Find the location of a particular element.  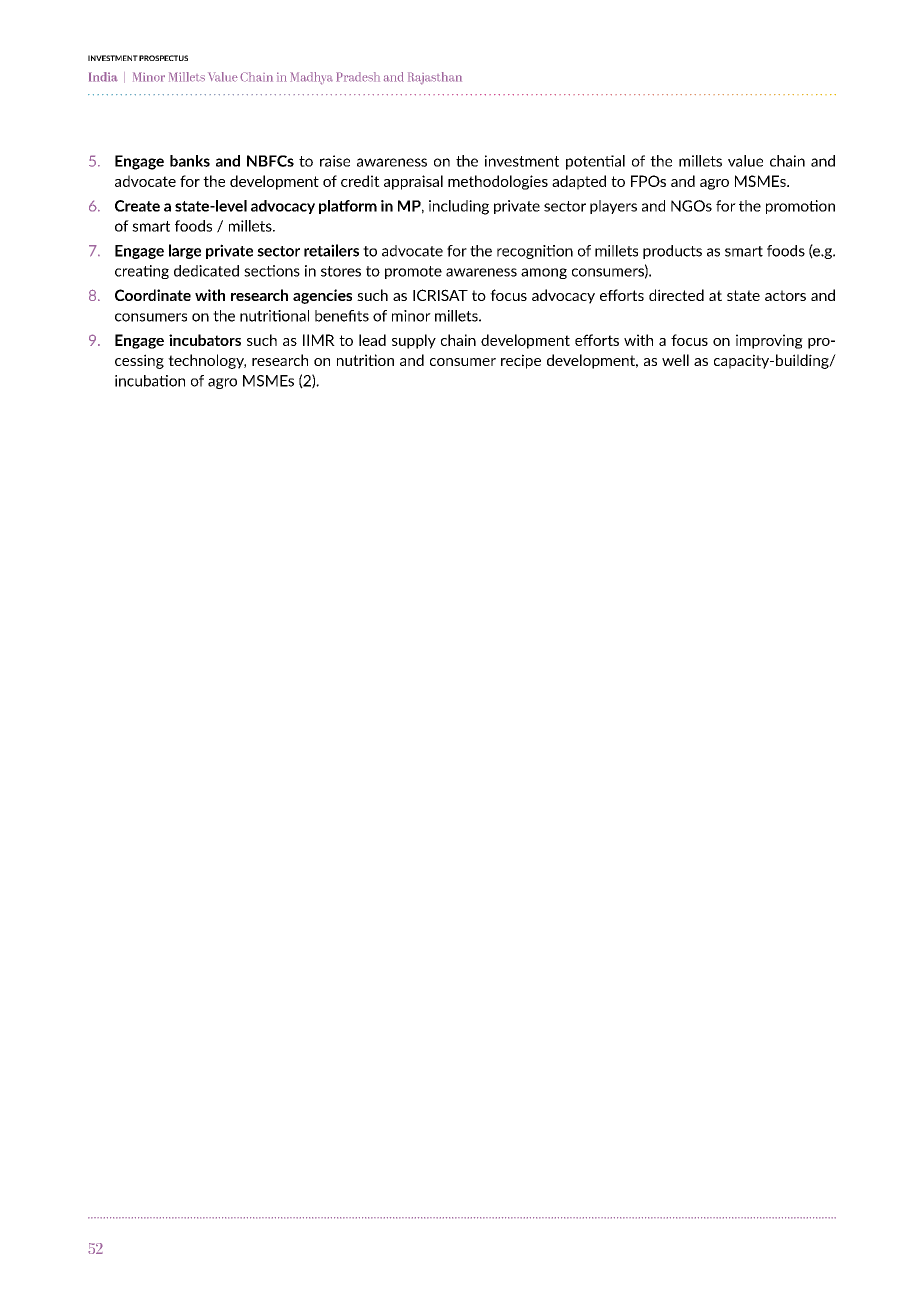

recipe is located at coordinates (521, 361).
